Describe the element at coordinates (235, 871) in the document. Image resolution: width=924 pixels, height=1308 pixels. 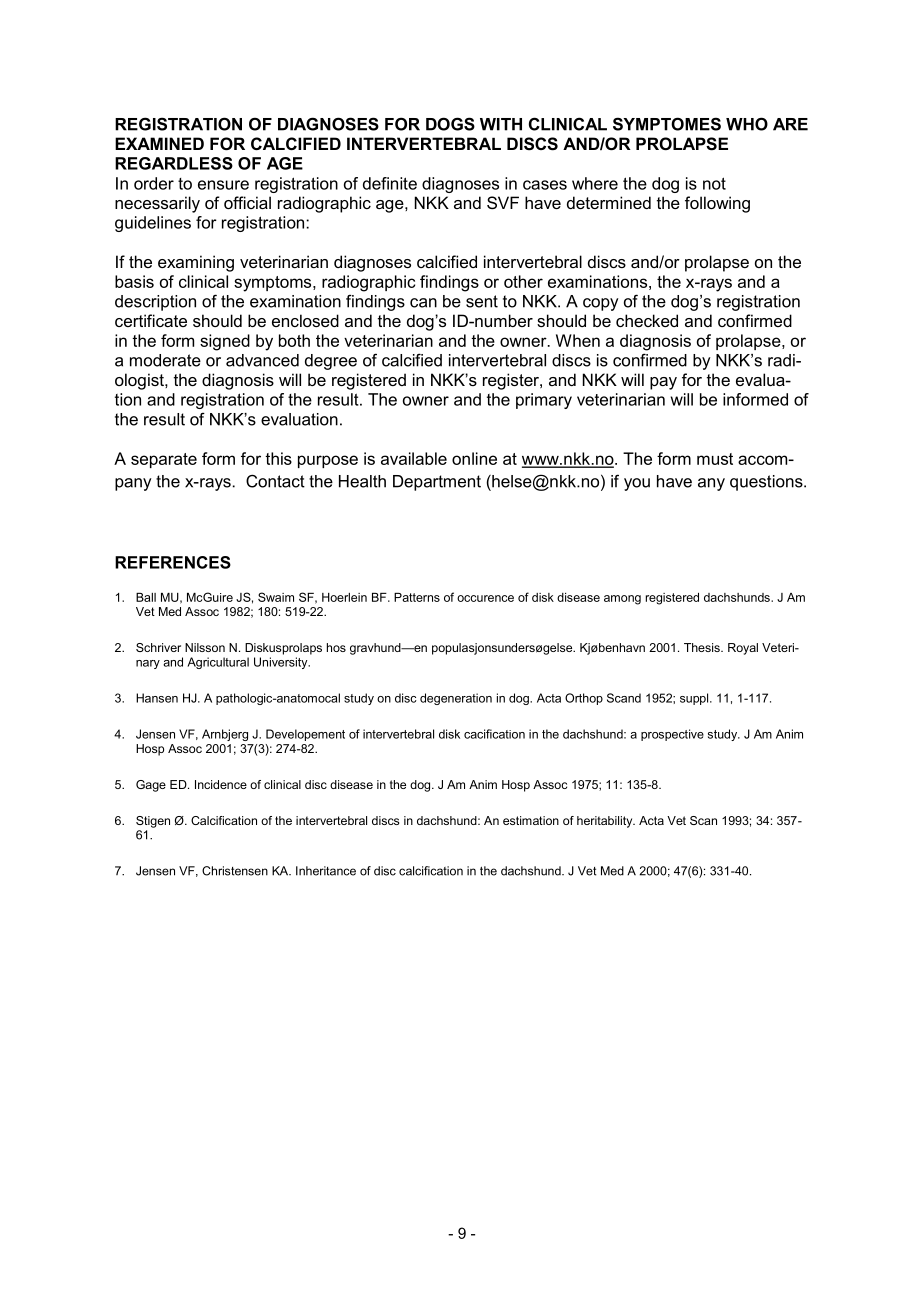
I see `Christensen` at that location.
